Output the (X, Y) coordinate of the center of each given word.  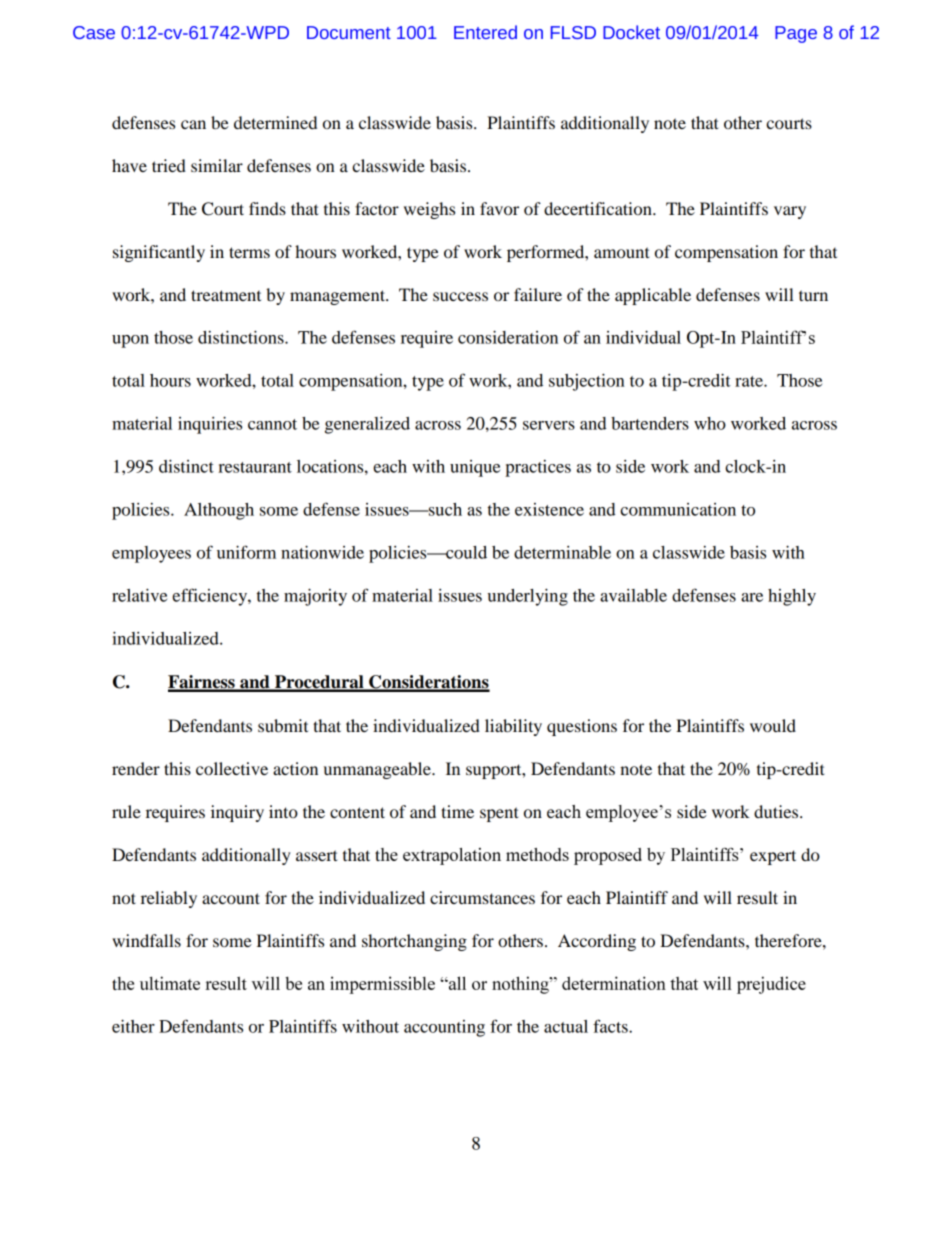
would (773, 725)
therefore (789, 940)
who (710, 423)
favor (499, 208)
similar (217, 165)
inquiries (210, 425)
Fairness (202, 683)
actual (566, 1026)
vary (790, 212)
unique (475, 468)
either (133, 1026)
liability (513, 727)
